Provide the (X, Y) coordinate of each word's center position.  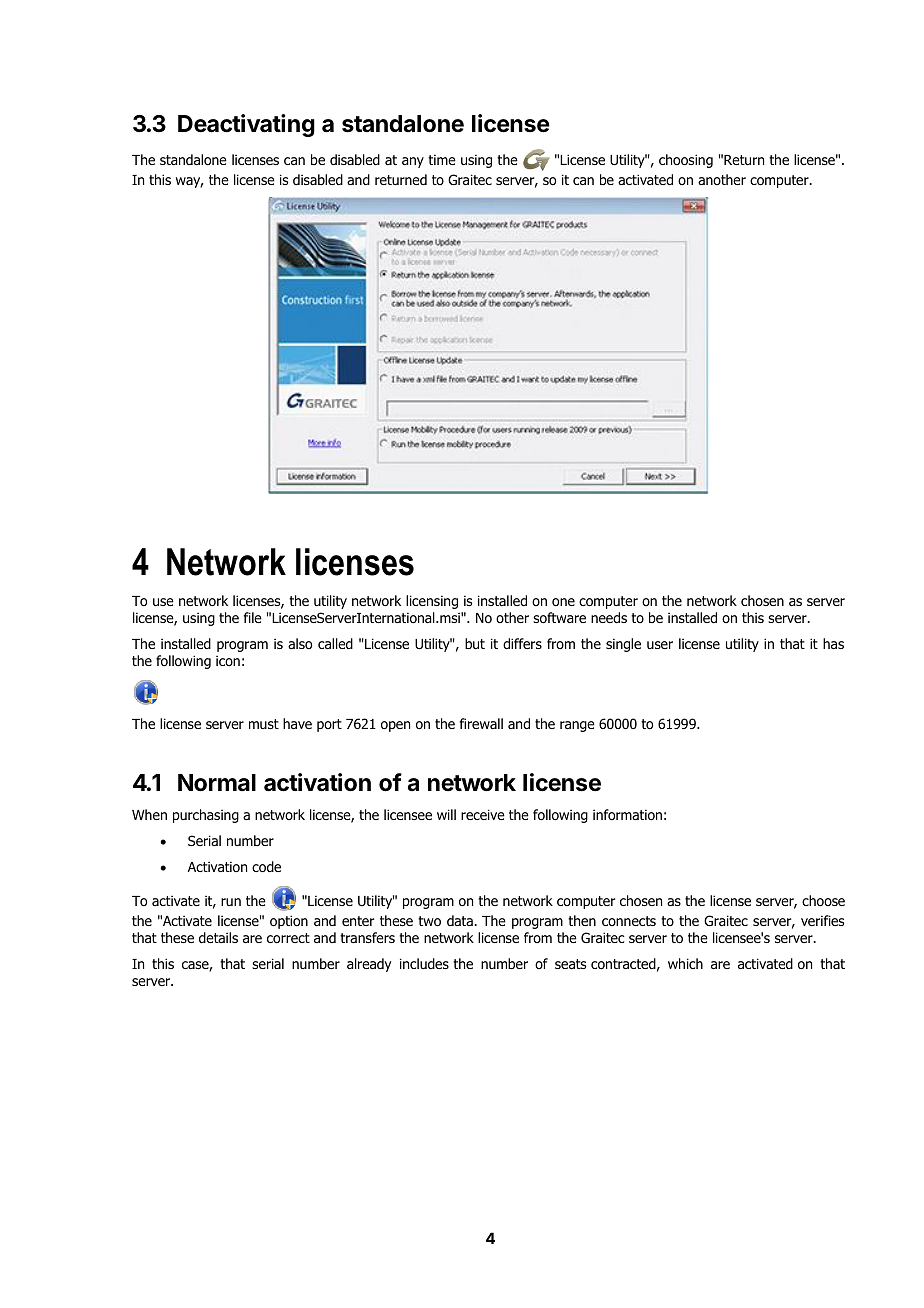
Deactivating (246, 125)
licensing (432, 602)
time (442, 159)
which (685, 963)
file (253, 617)
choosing (686, 161)
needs (609, 617)
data (461, 920)
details (218, 937)
